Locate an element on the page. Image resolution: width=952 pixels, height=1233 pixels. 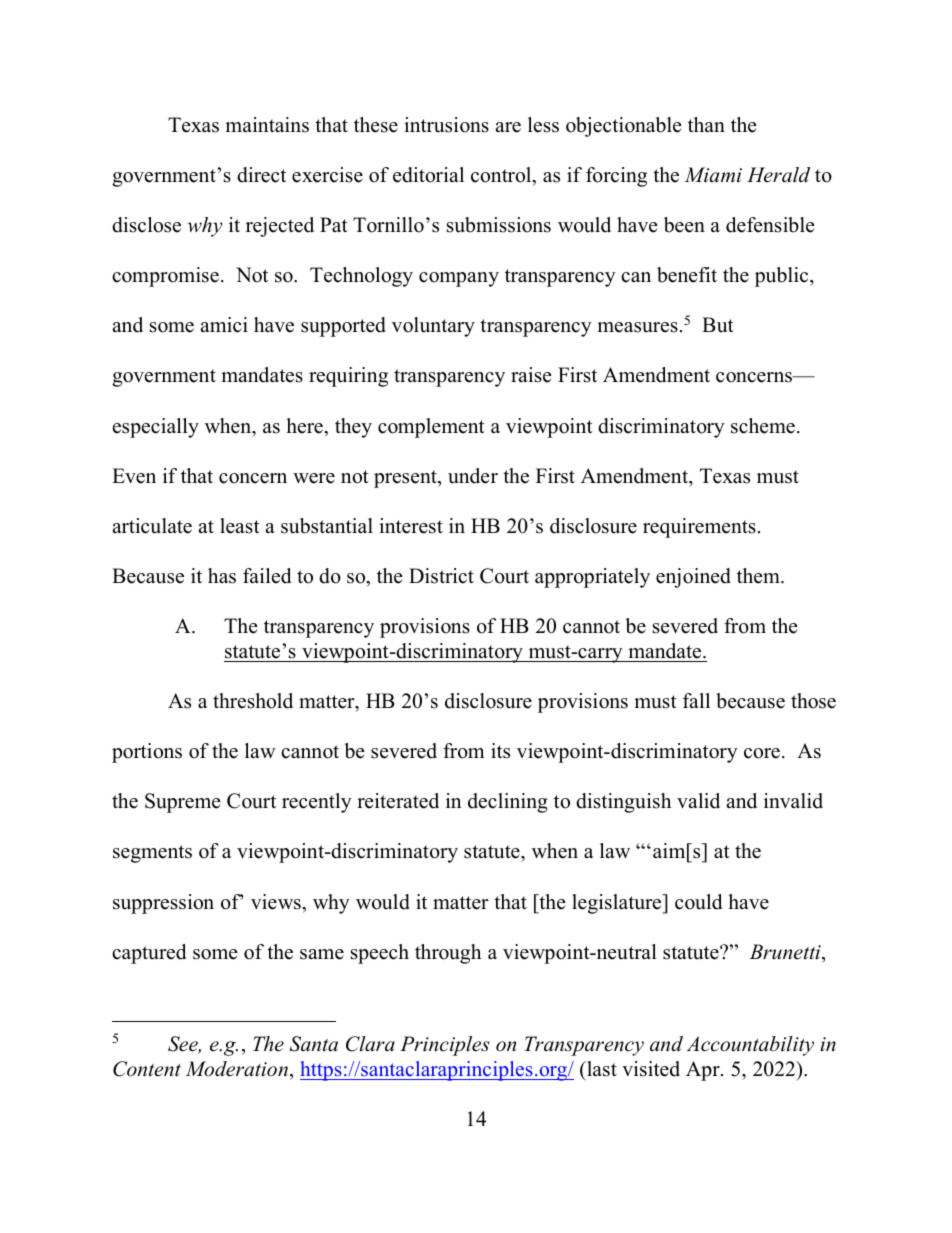
Miami is located at coordinates (713, 175).
